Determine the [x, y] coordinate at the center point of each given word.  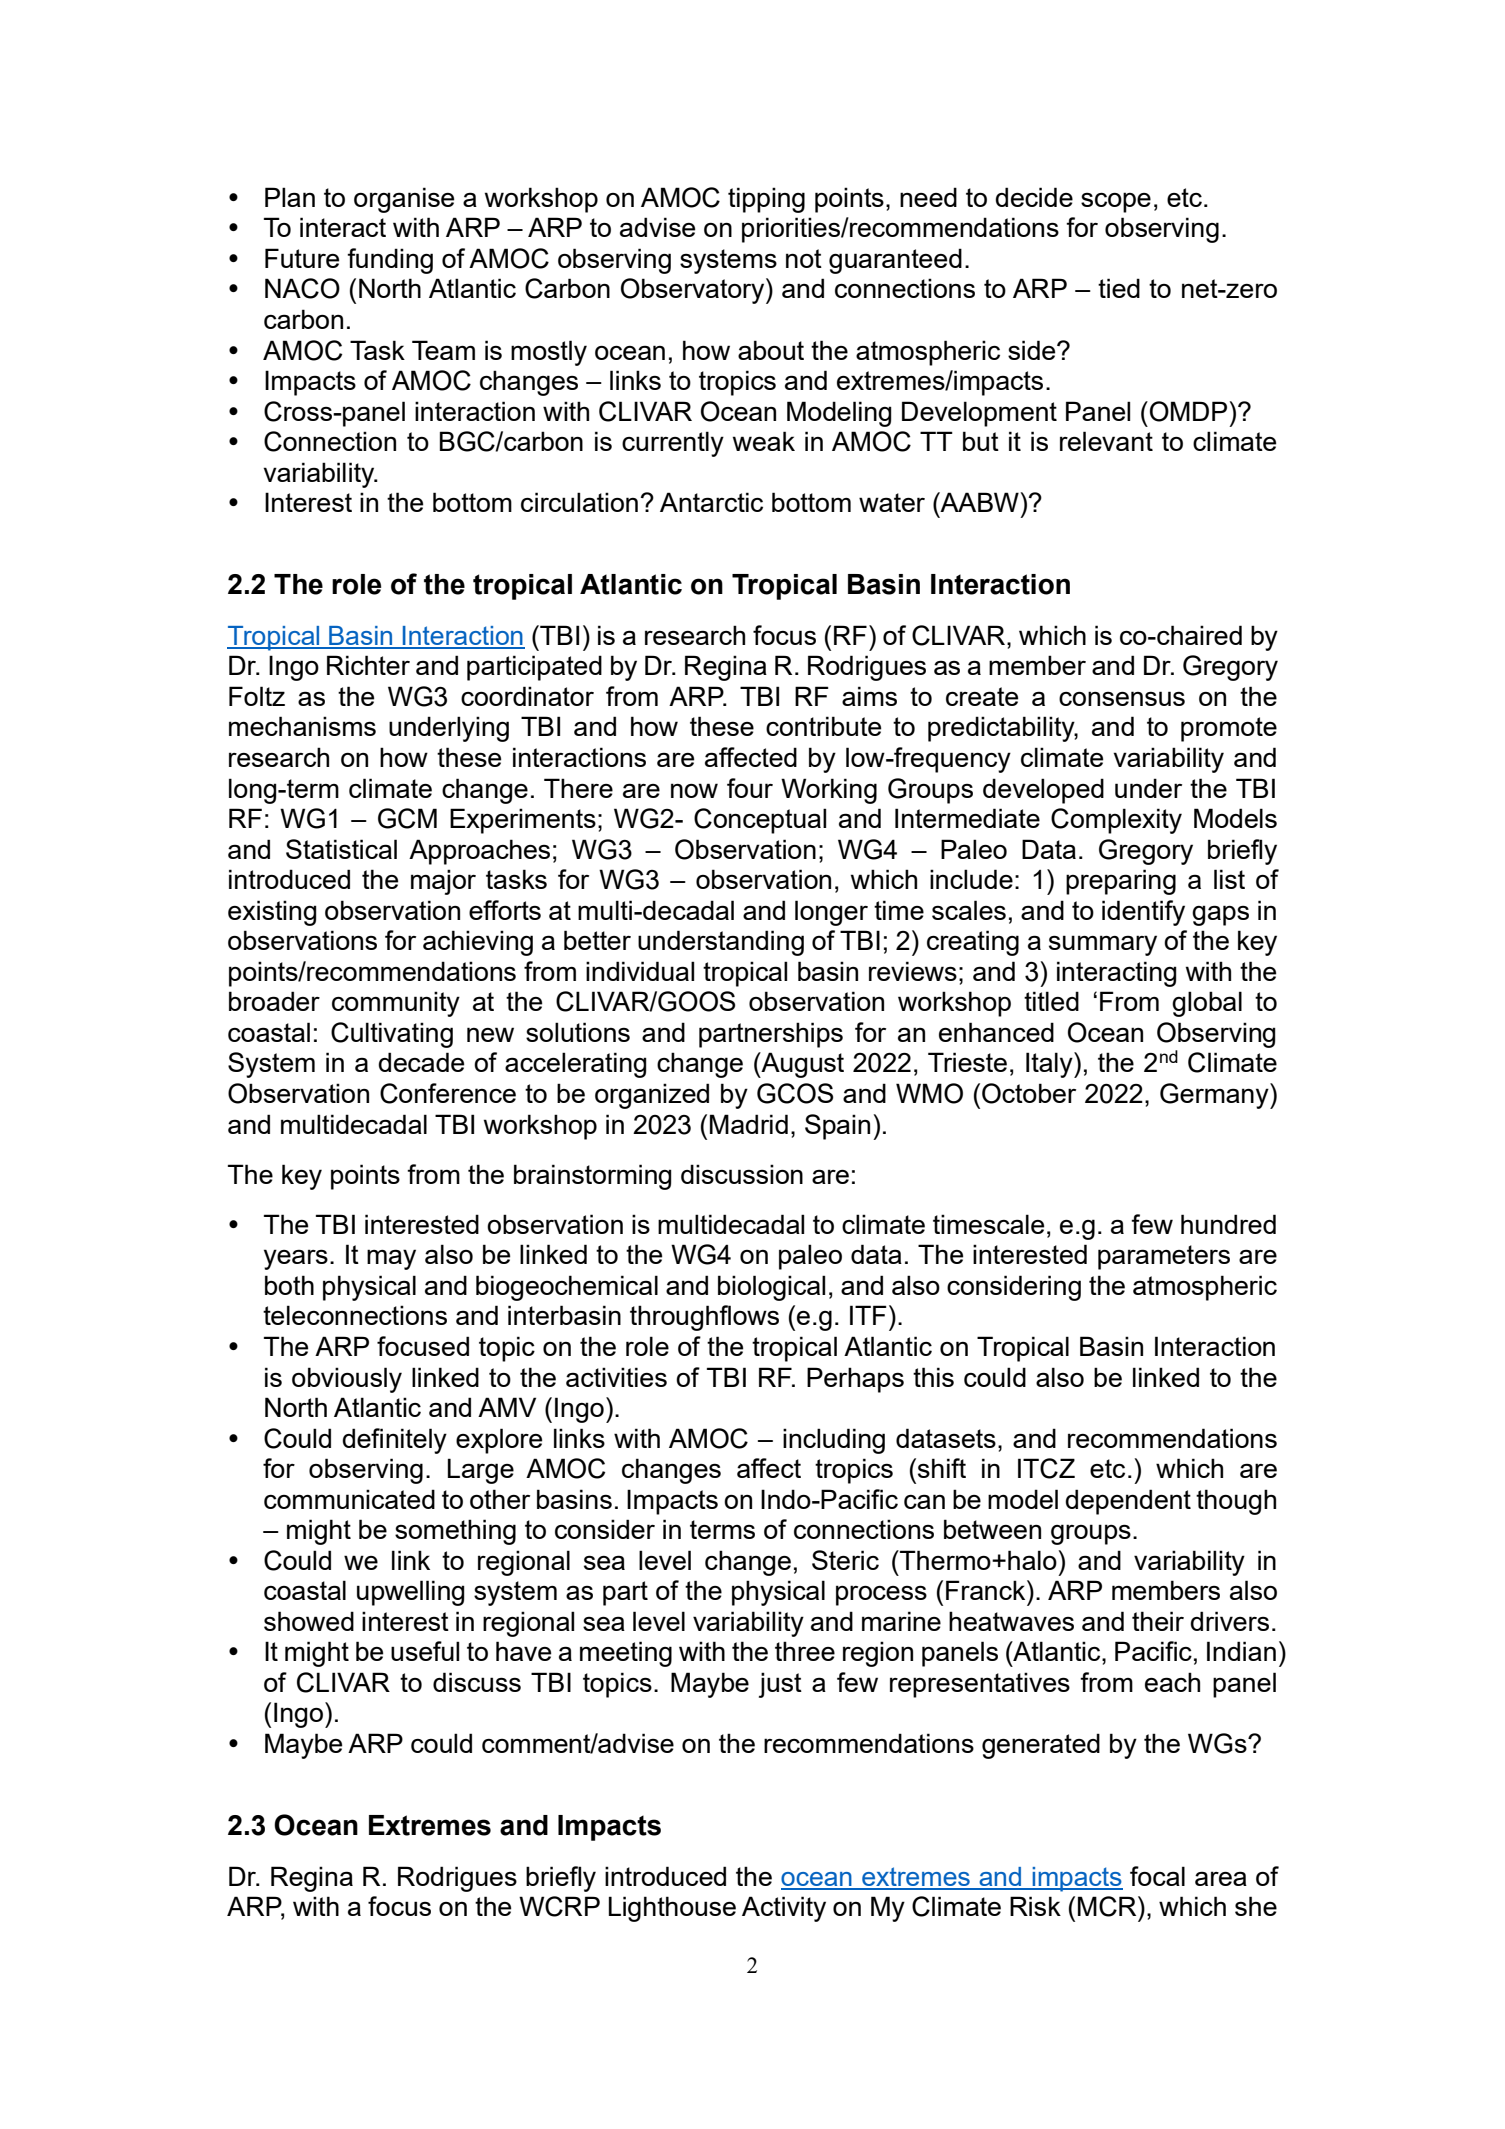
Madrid [749, 1124]
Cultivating [392, 1035]
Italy [1050, 1065]
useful [425, 1651]
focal [1157, 1876]
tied [1119, 288]
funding [390, 261]
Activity [784, 1909]
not [804, 258]
